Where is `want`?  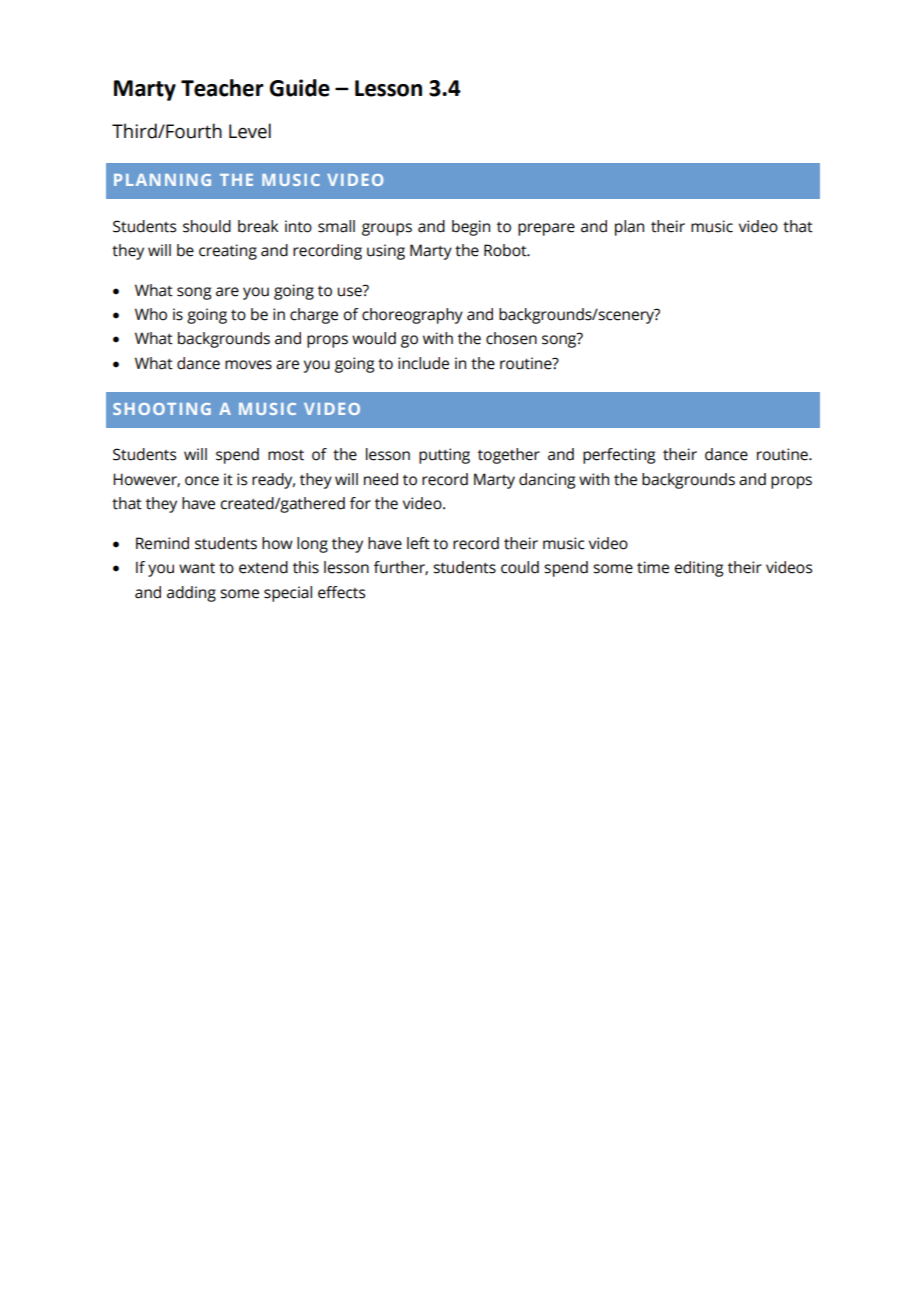 want is located at coordinates (197, 568).
